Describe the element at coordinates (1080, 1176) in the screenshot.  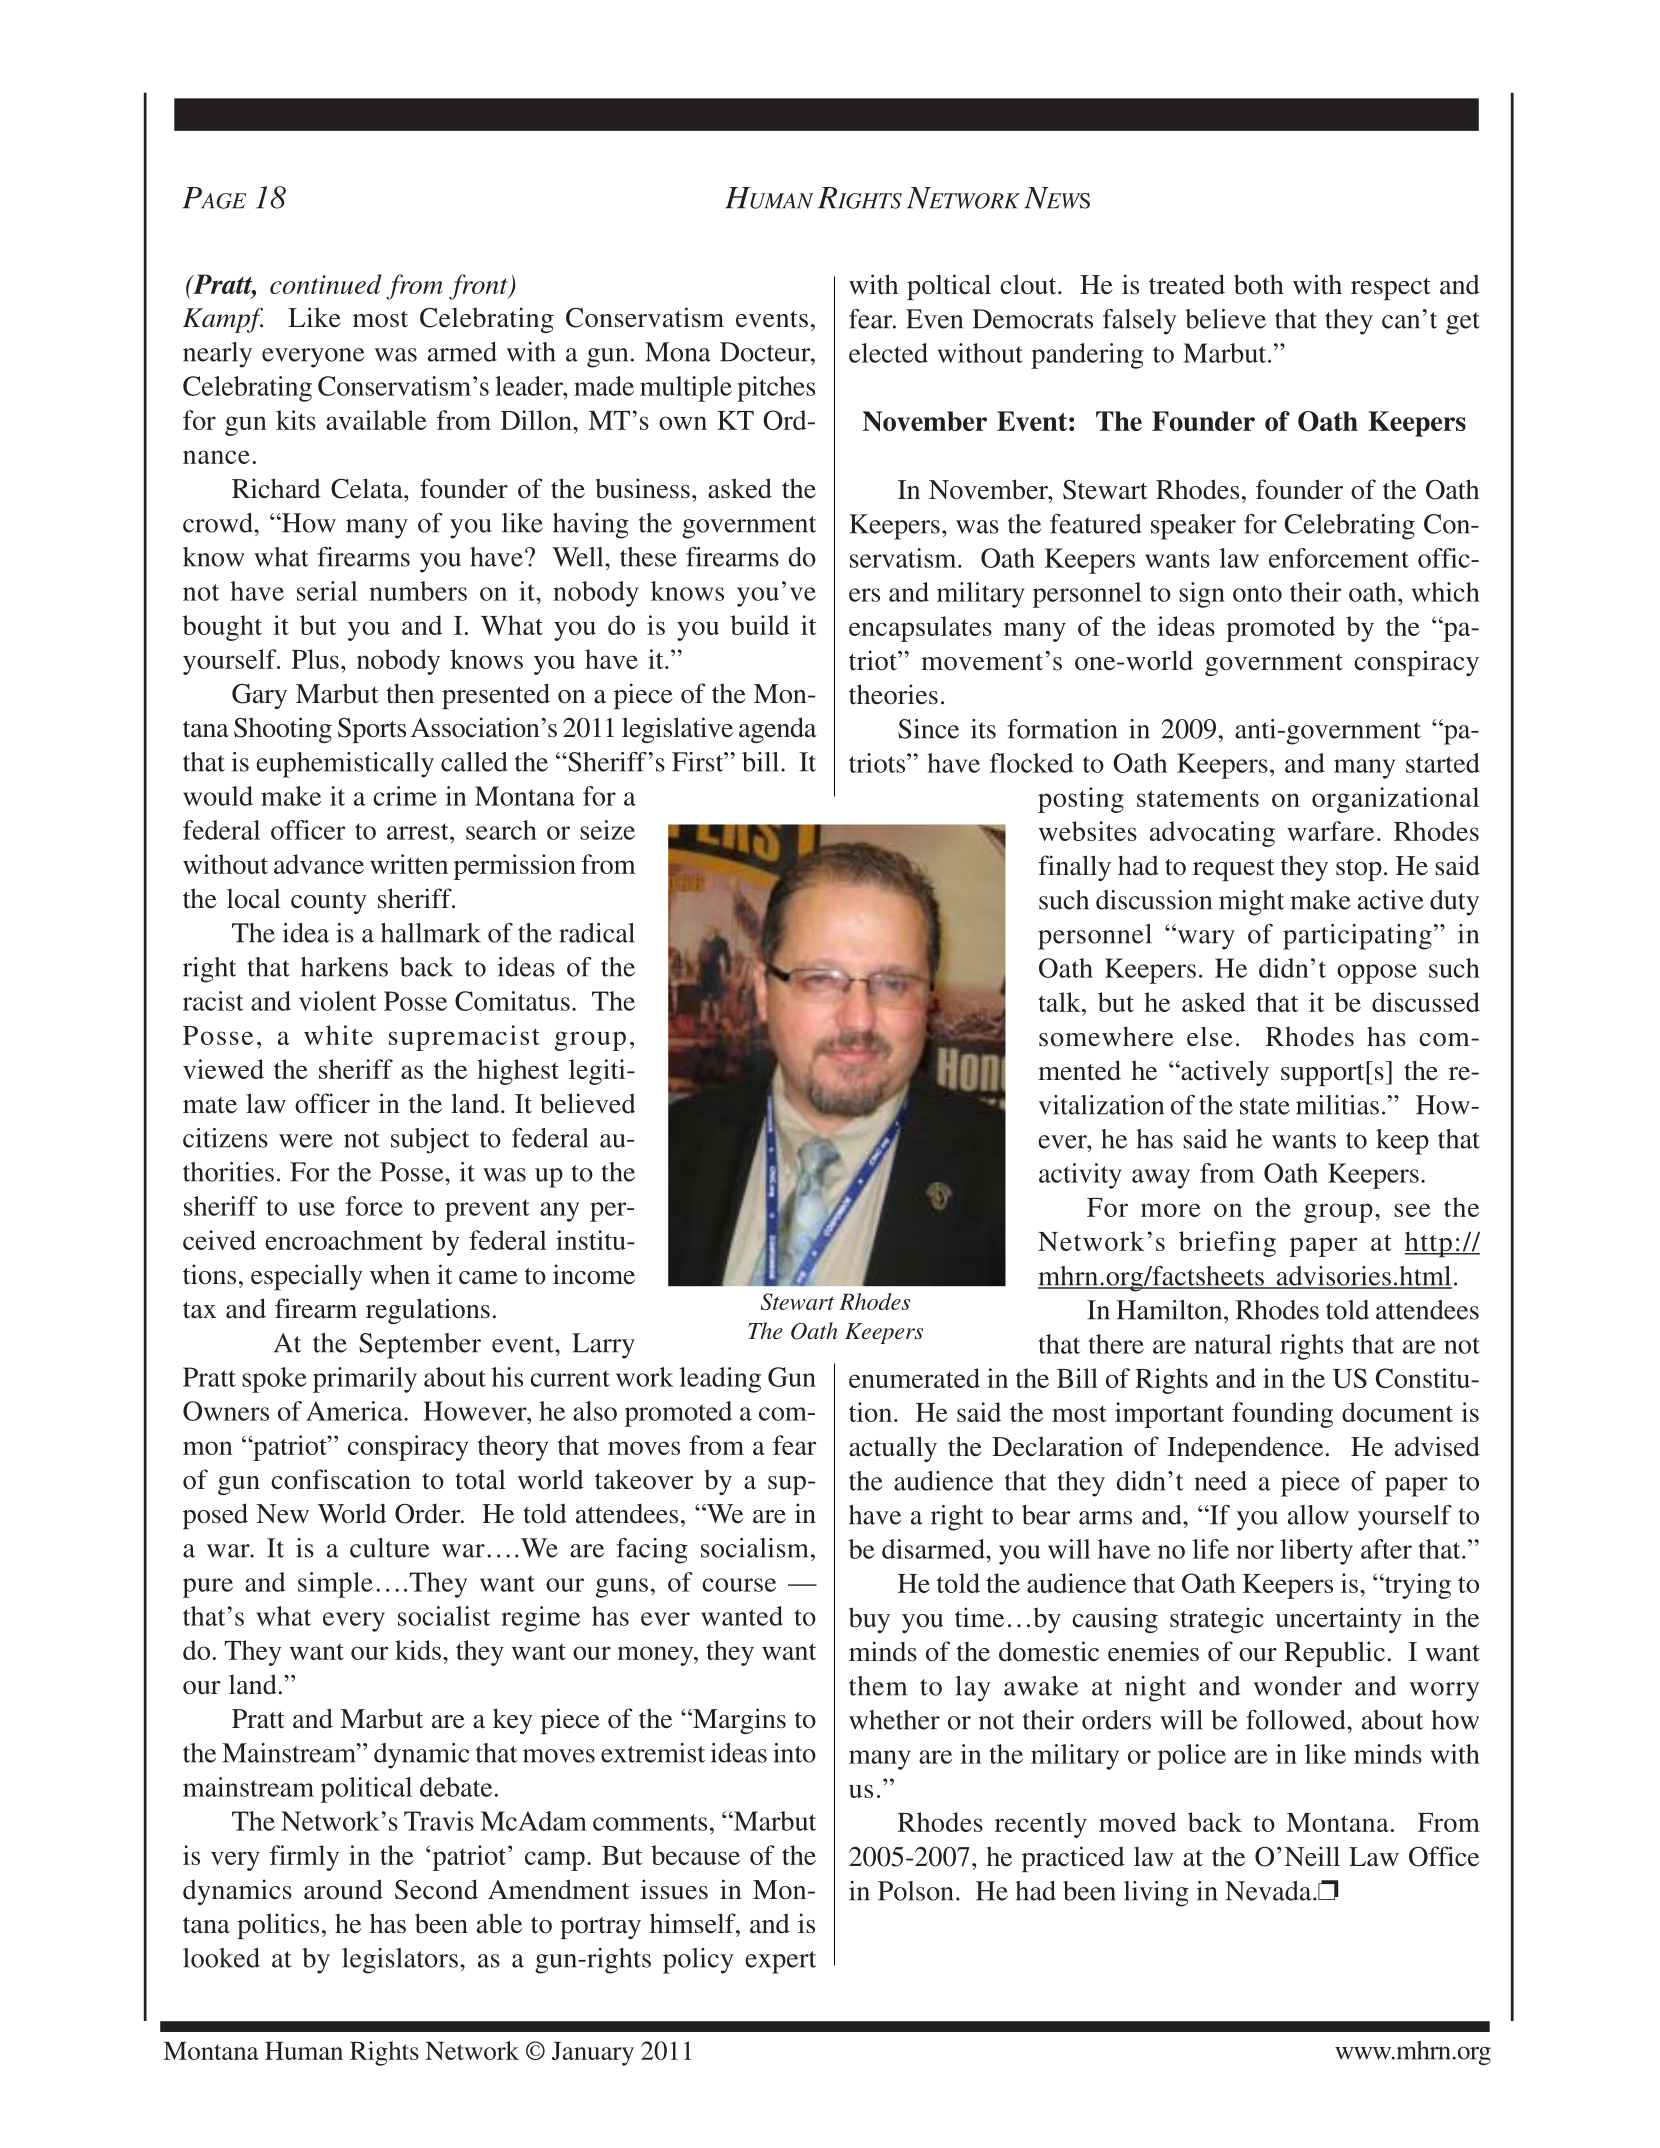
I see `activity` at that location.
